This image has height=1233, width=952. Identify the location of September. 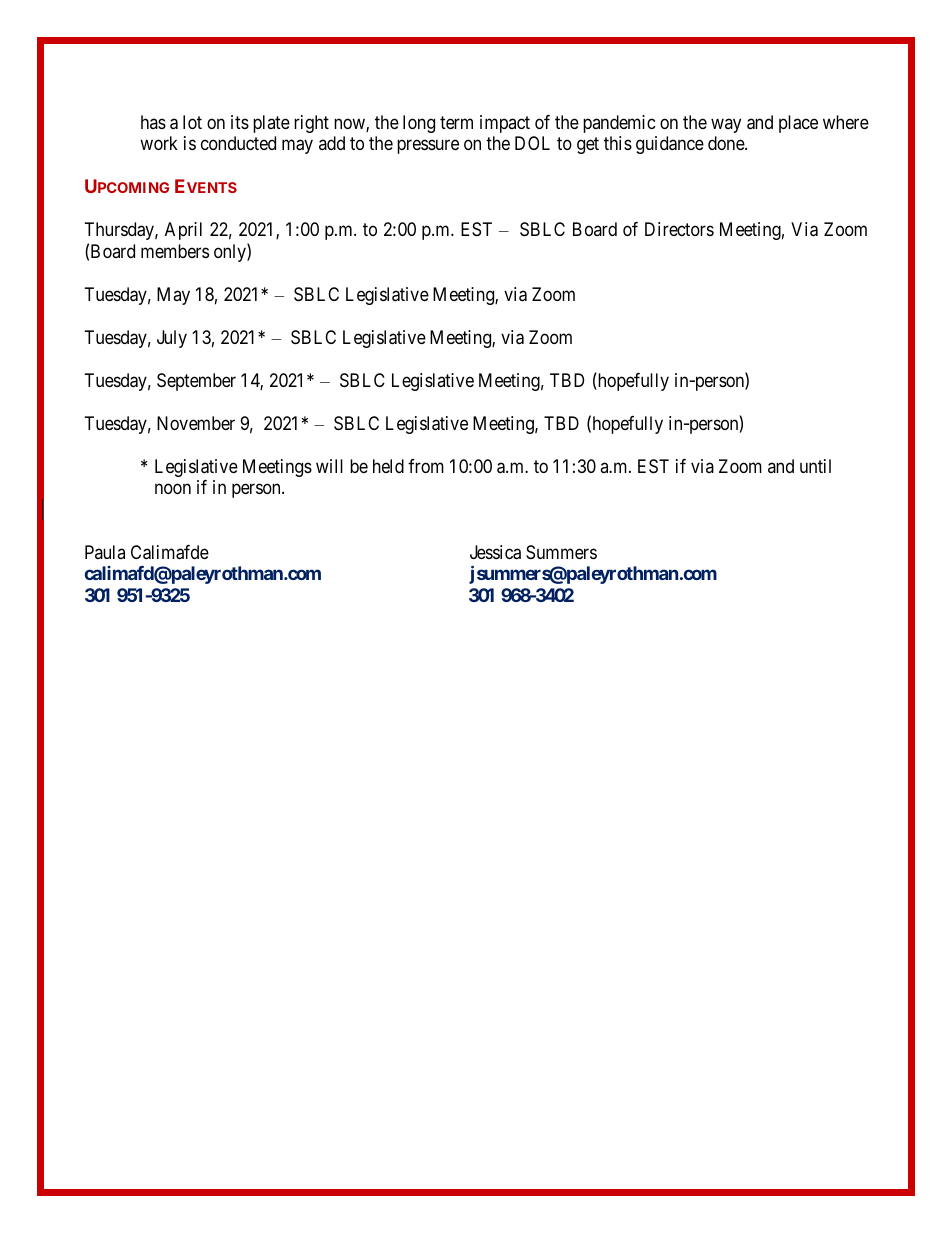
(196, 382).
